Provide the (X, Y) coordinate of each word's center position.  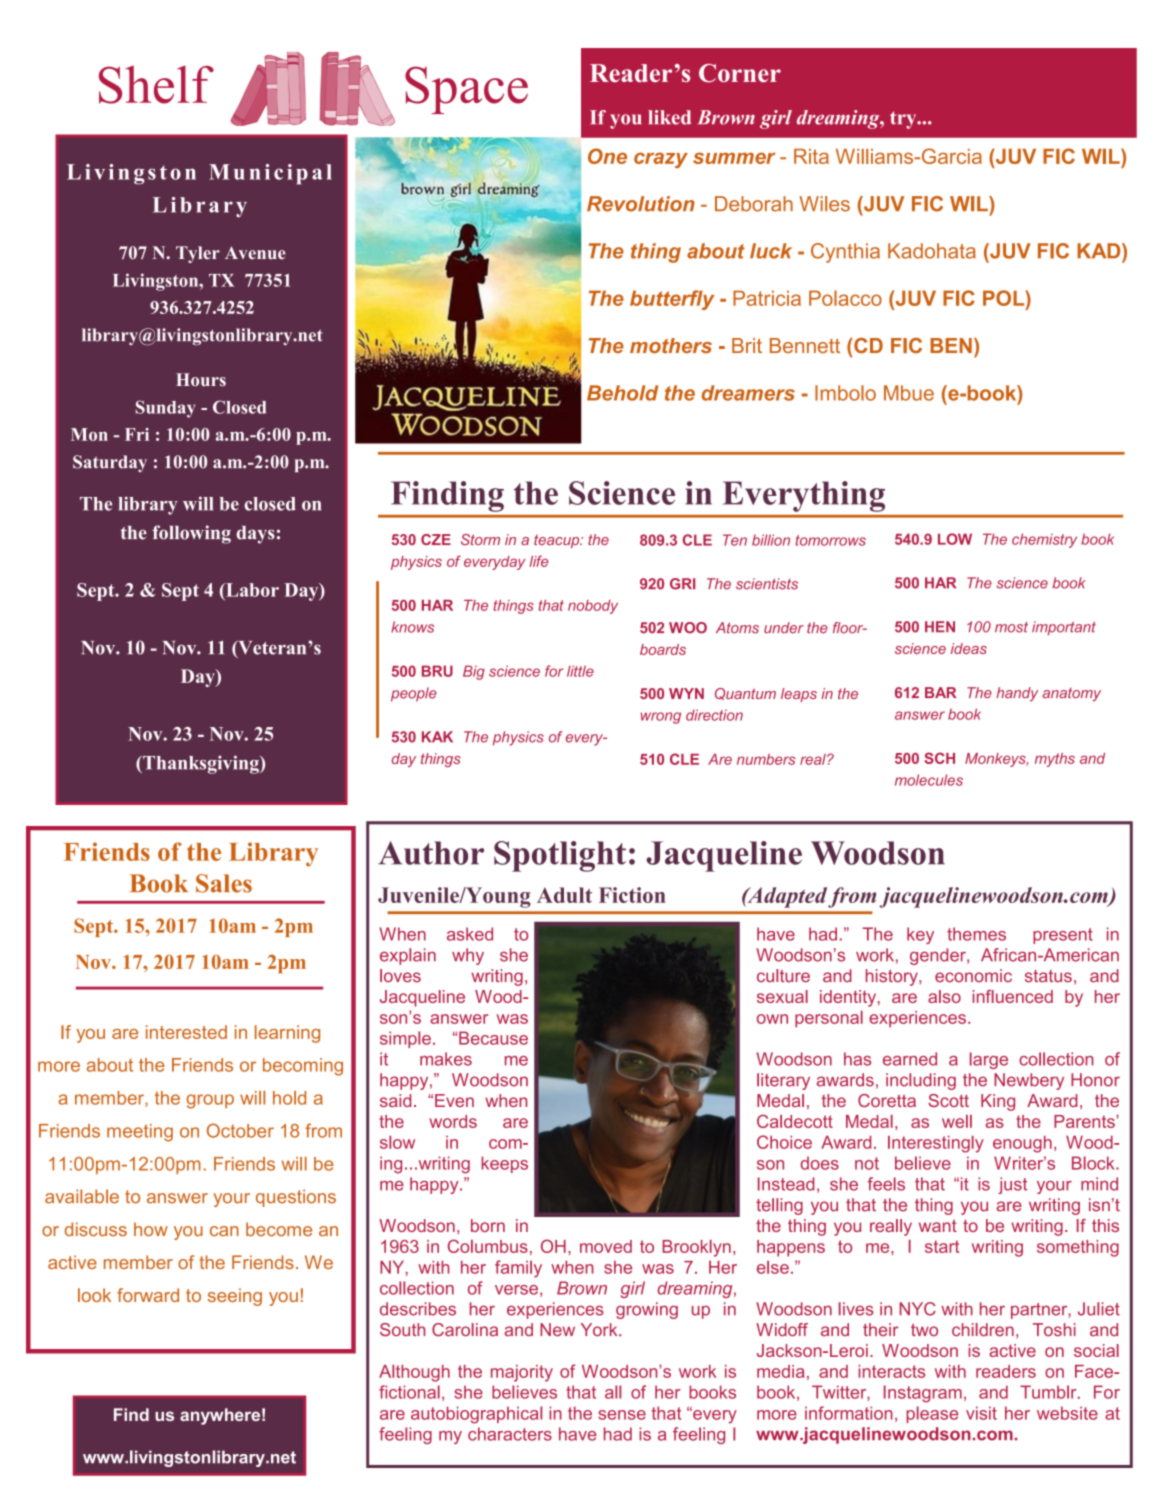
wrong (661, 718)
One (607, 156)
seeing (235, 1297)
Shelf (156, 85)
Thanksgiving (201, 764)
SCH (939, 758)
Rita (811, 156)
